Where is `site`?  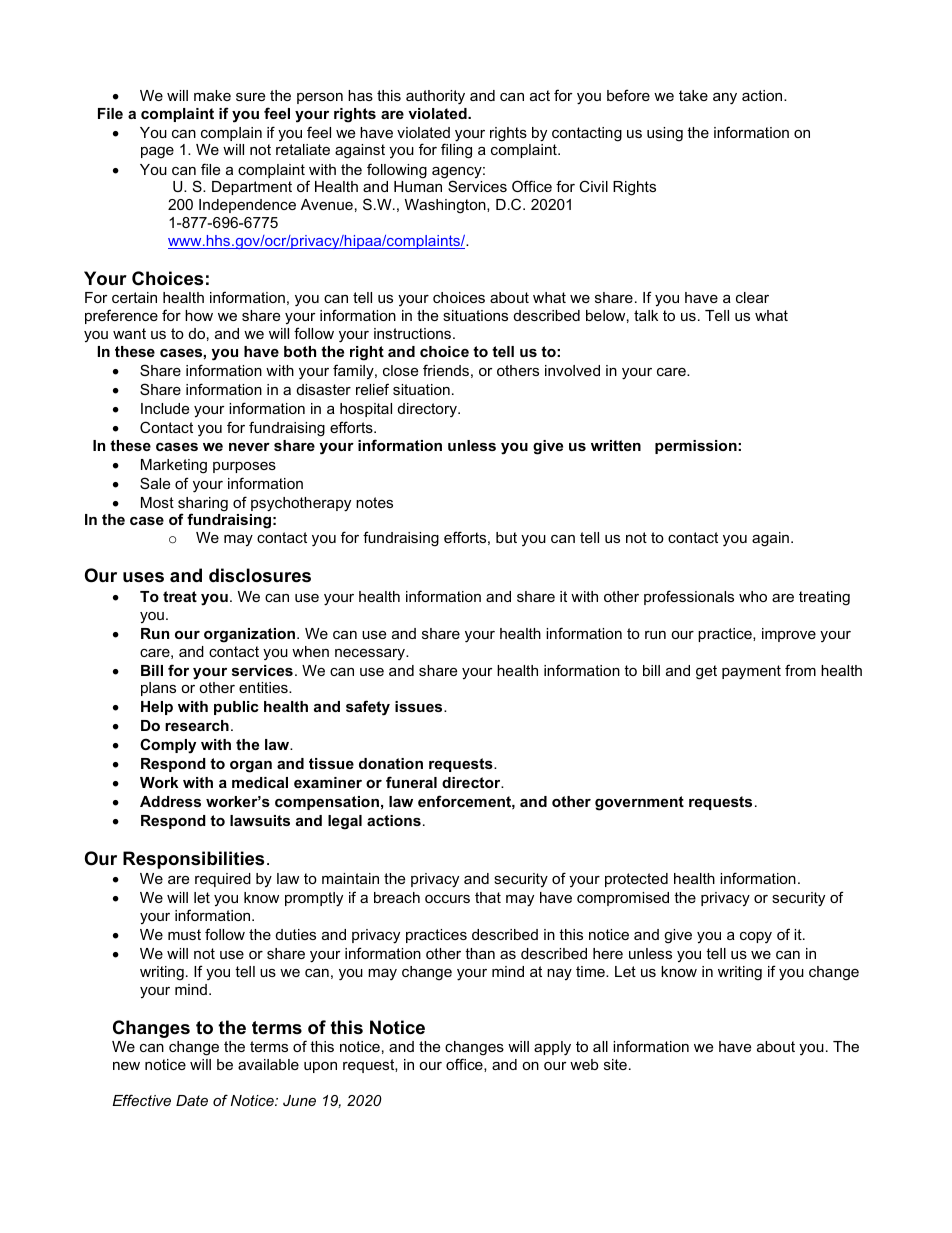
site is located at coordinates (615, 1064).
